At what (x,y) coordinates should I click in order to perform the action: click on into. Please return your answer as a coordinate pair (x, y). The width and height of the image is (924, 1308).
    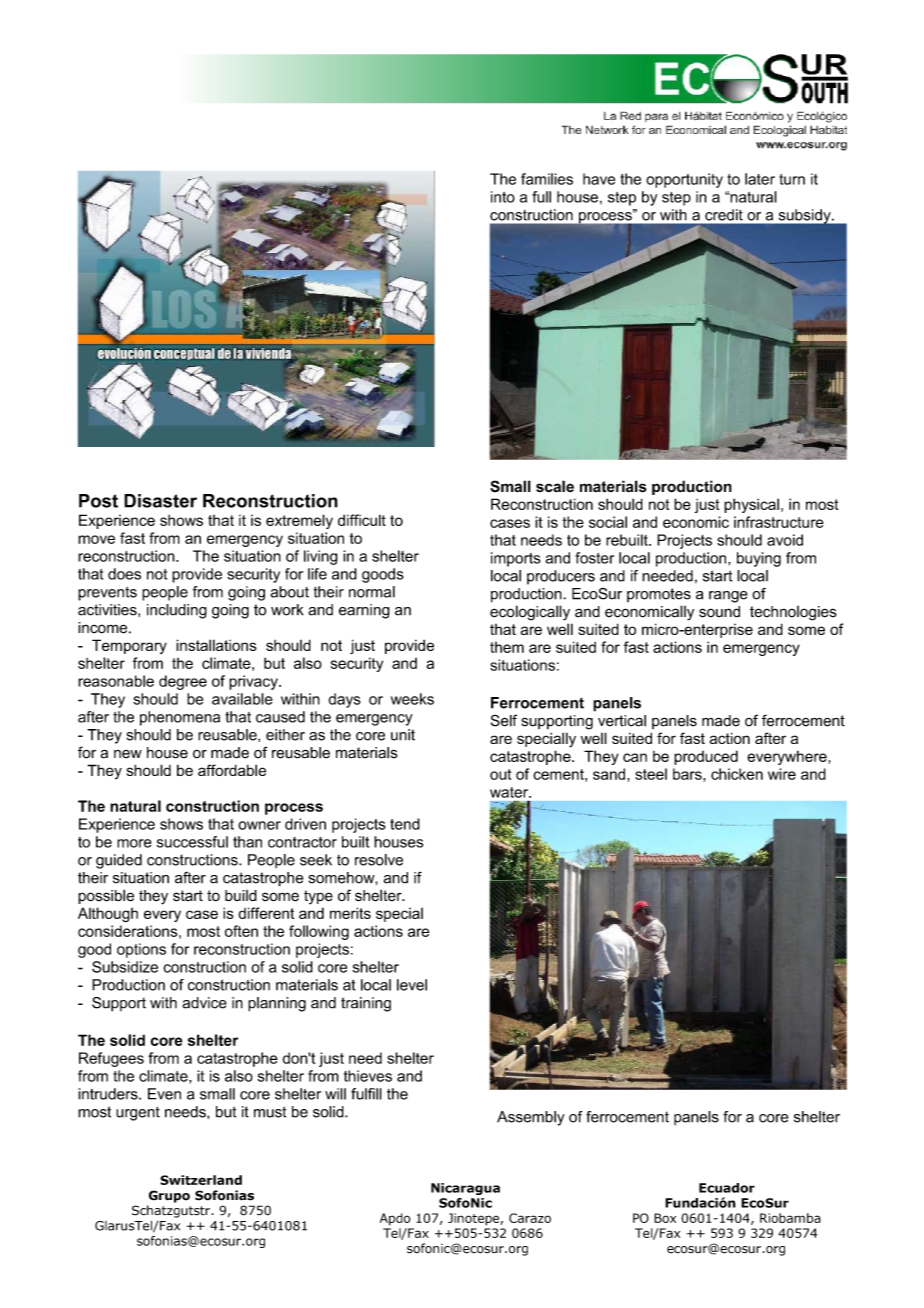
    Looking at the image, I should click on (503, 197).
